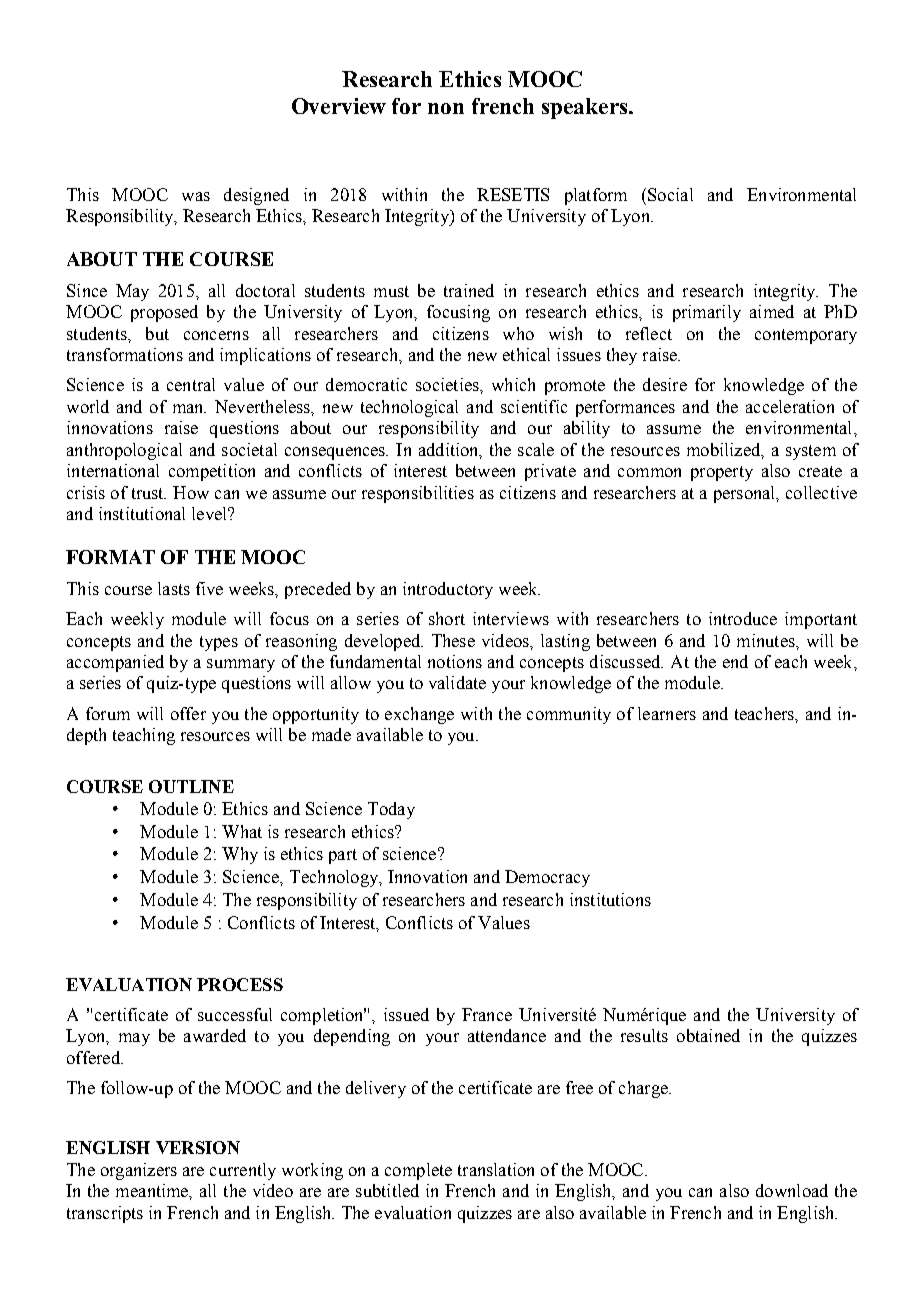  Describe the element at coordinates (196, 196) in the screenshot. I see `was` at that location.
